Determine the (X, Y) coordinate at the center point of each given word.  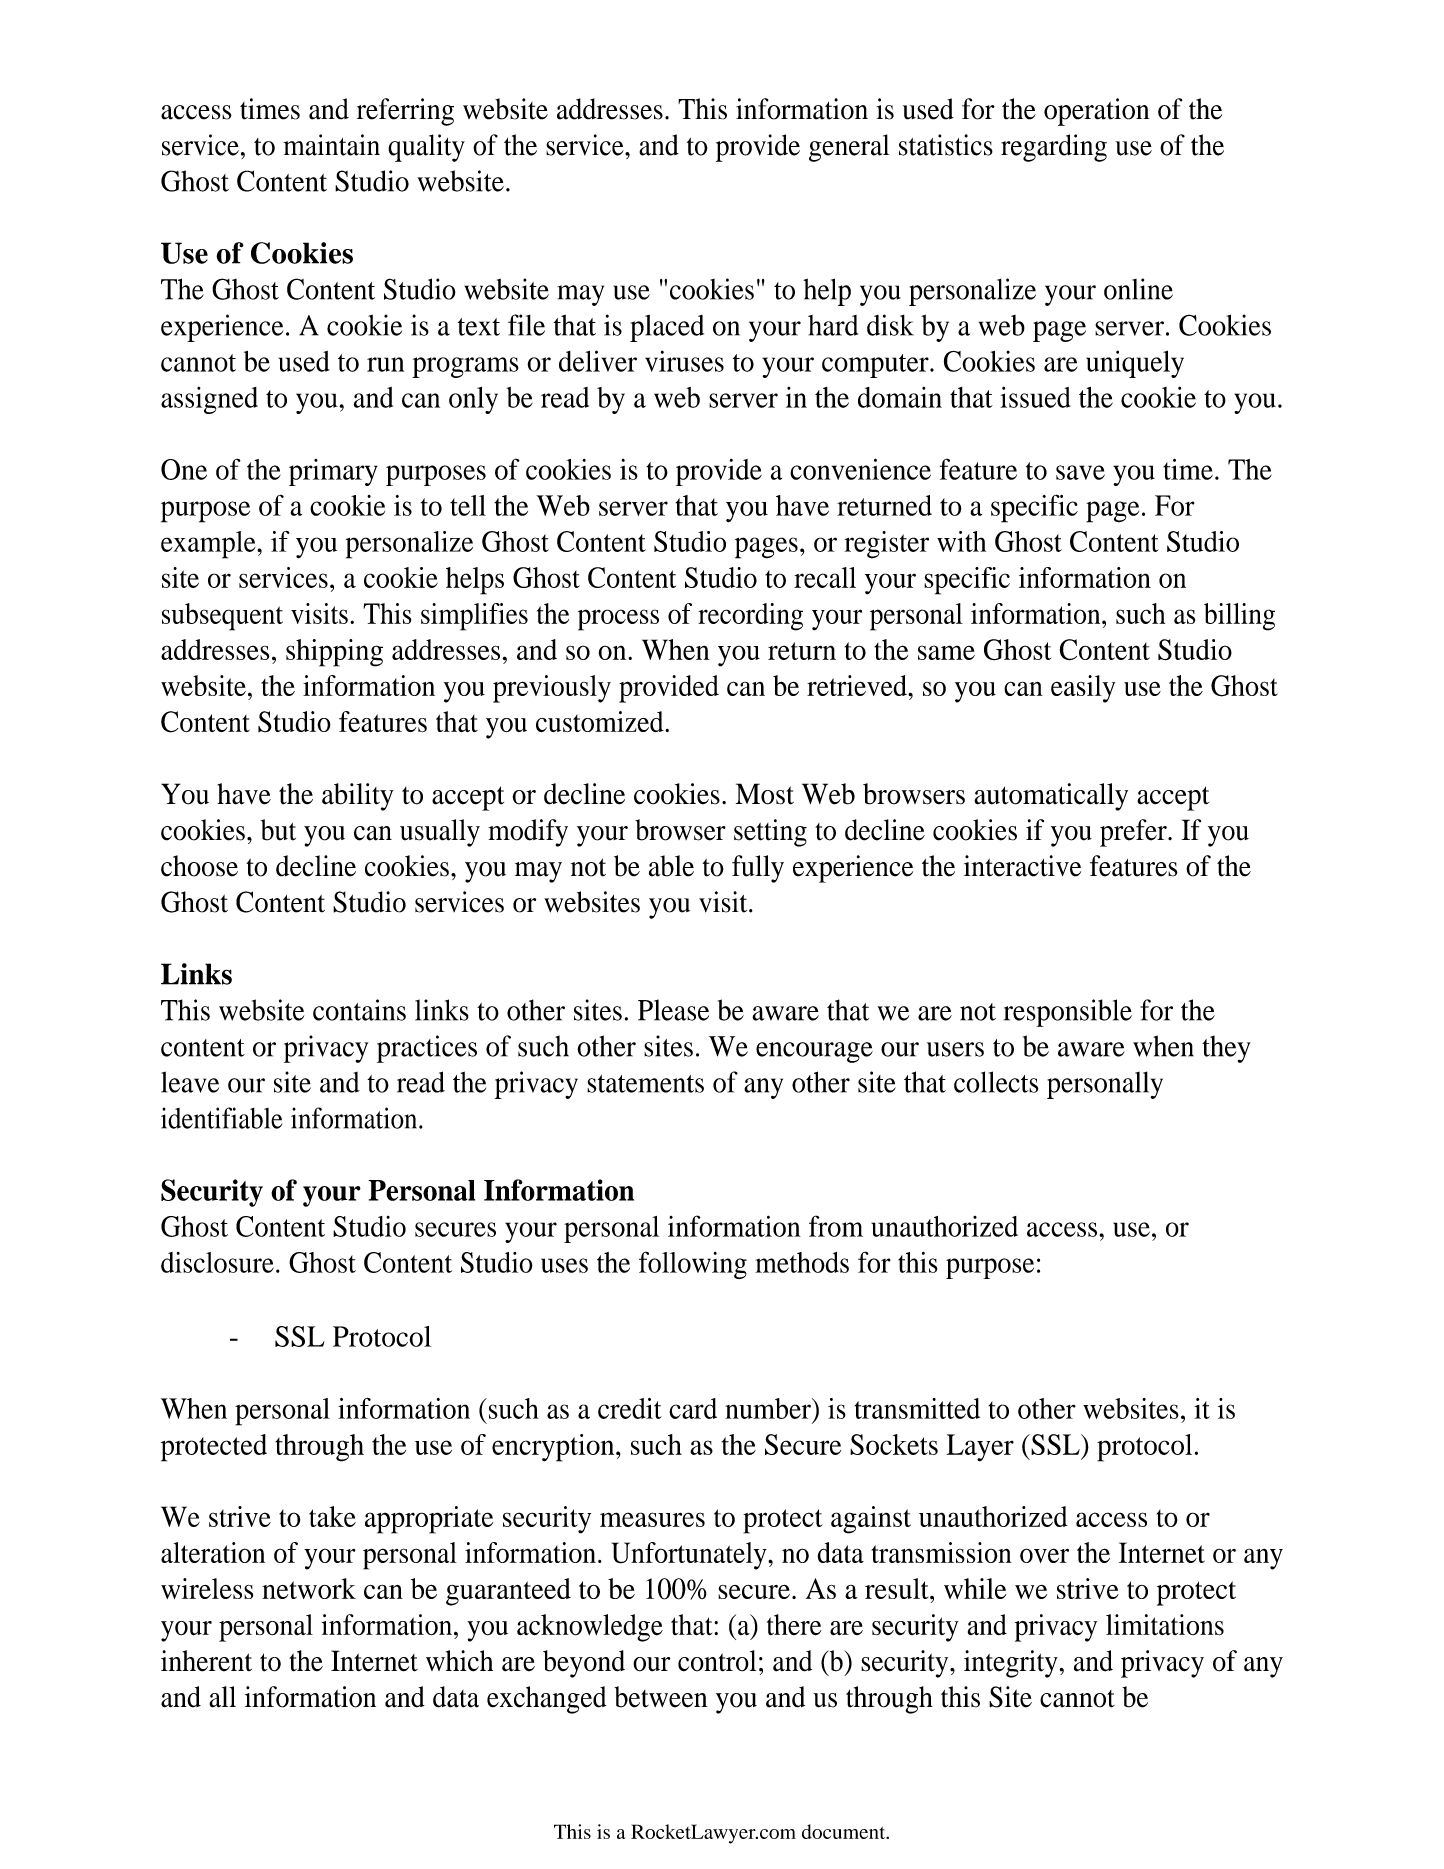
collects (996, 1082)
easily (1083, 689)
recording (750, 617)
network (309, 1588)
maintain (331, 145)
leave (190, 1082)
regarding (1054, 148)
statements (645, 1084)
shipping (334, 653)
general (849, 148)
